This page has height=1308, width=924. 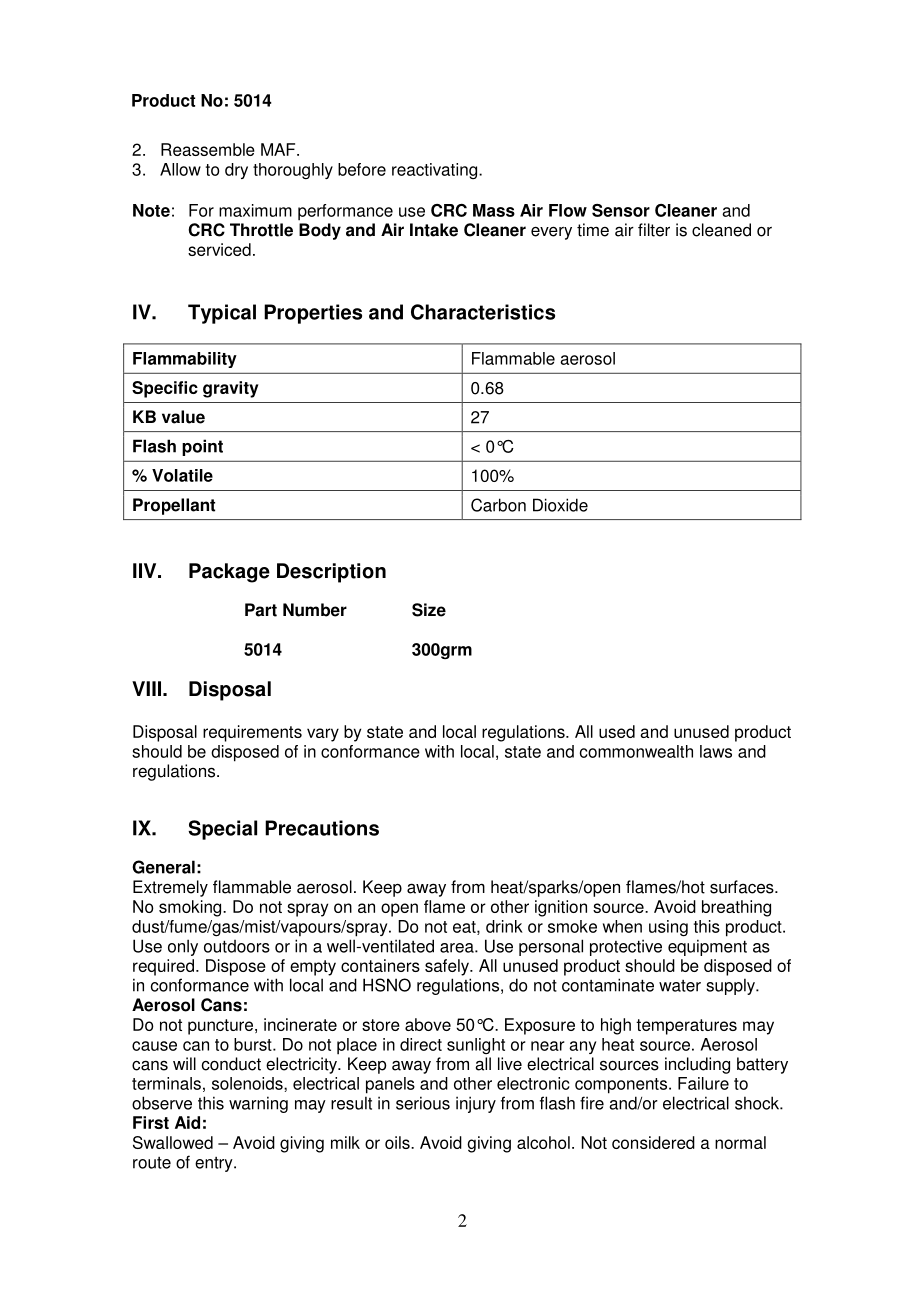 I want to click on Carbon, so click(x=498, y=505).
